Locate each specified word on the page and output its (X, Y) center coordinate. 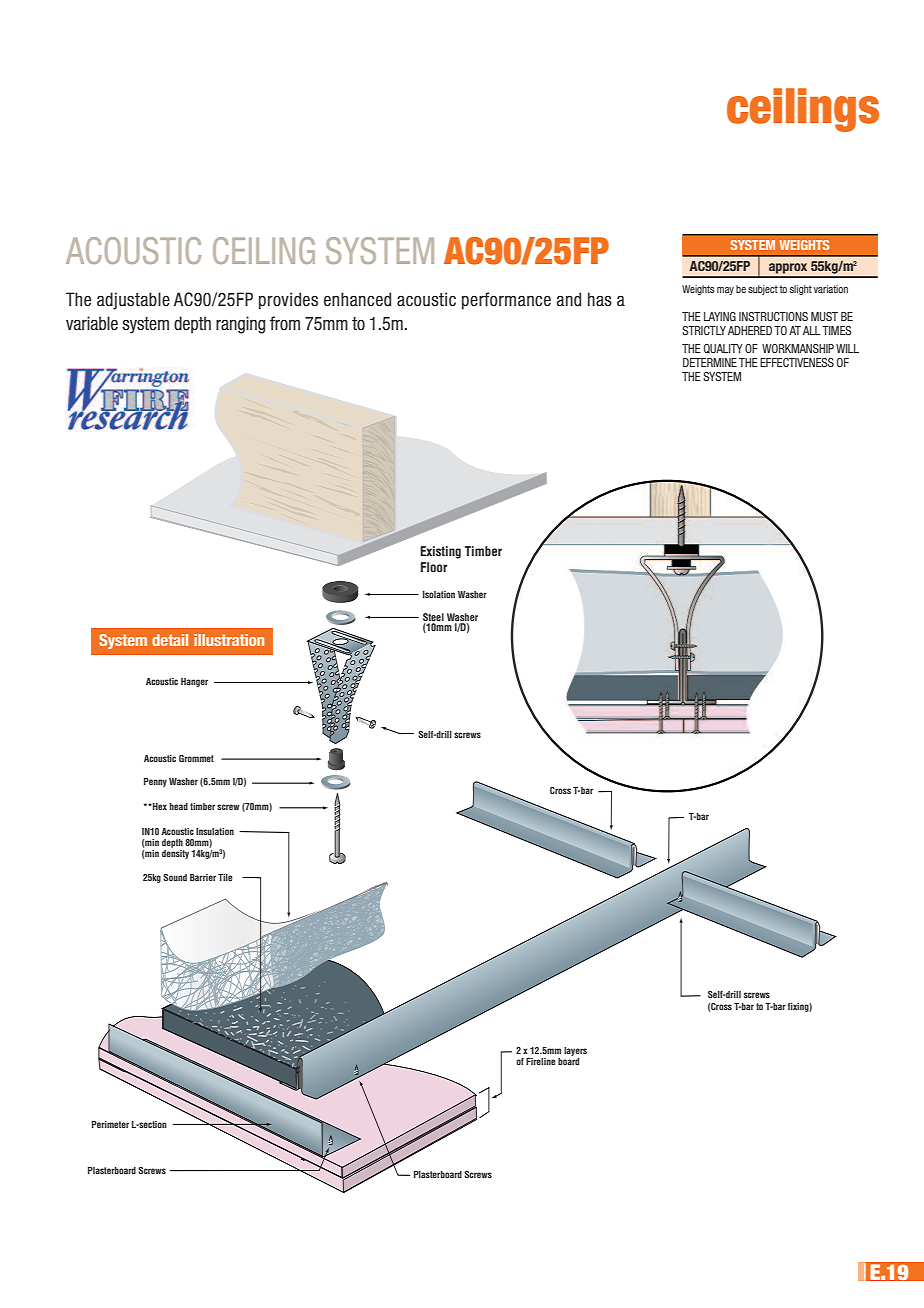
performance (506, 301)
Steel (433, 617)
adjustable (133, 301)
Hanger (194, 682)
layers (575, 1051)
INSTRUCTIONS (773, 316)
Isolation (439, 594)
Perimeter (110, 1124)
